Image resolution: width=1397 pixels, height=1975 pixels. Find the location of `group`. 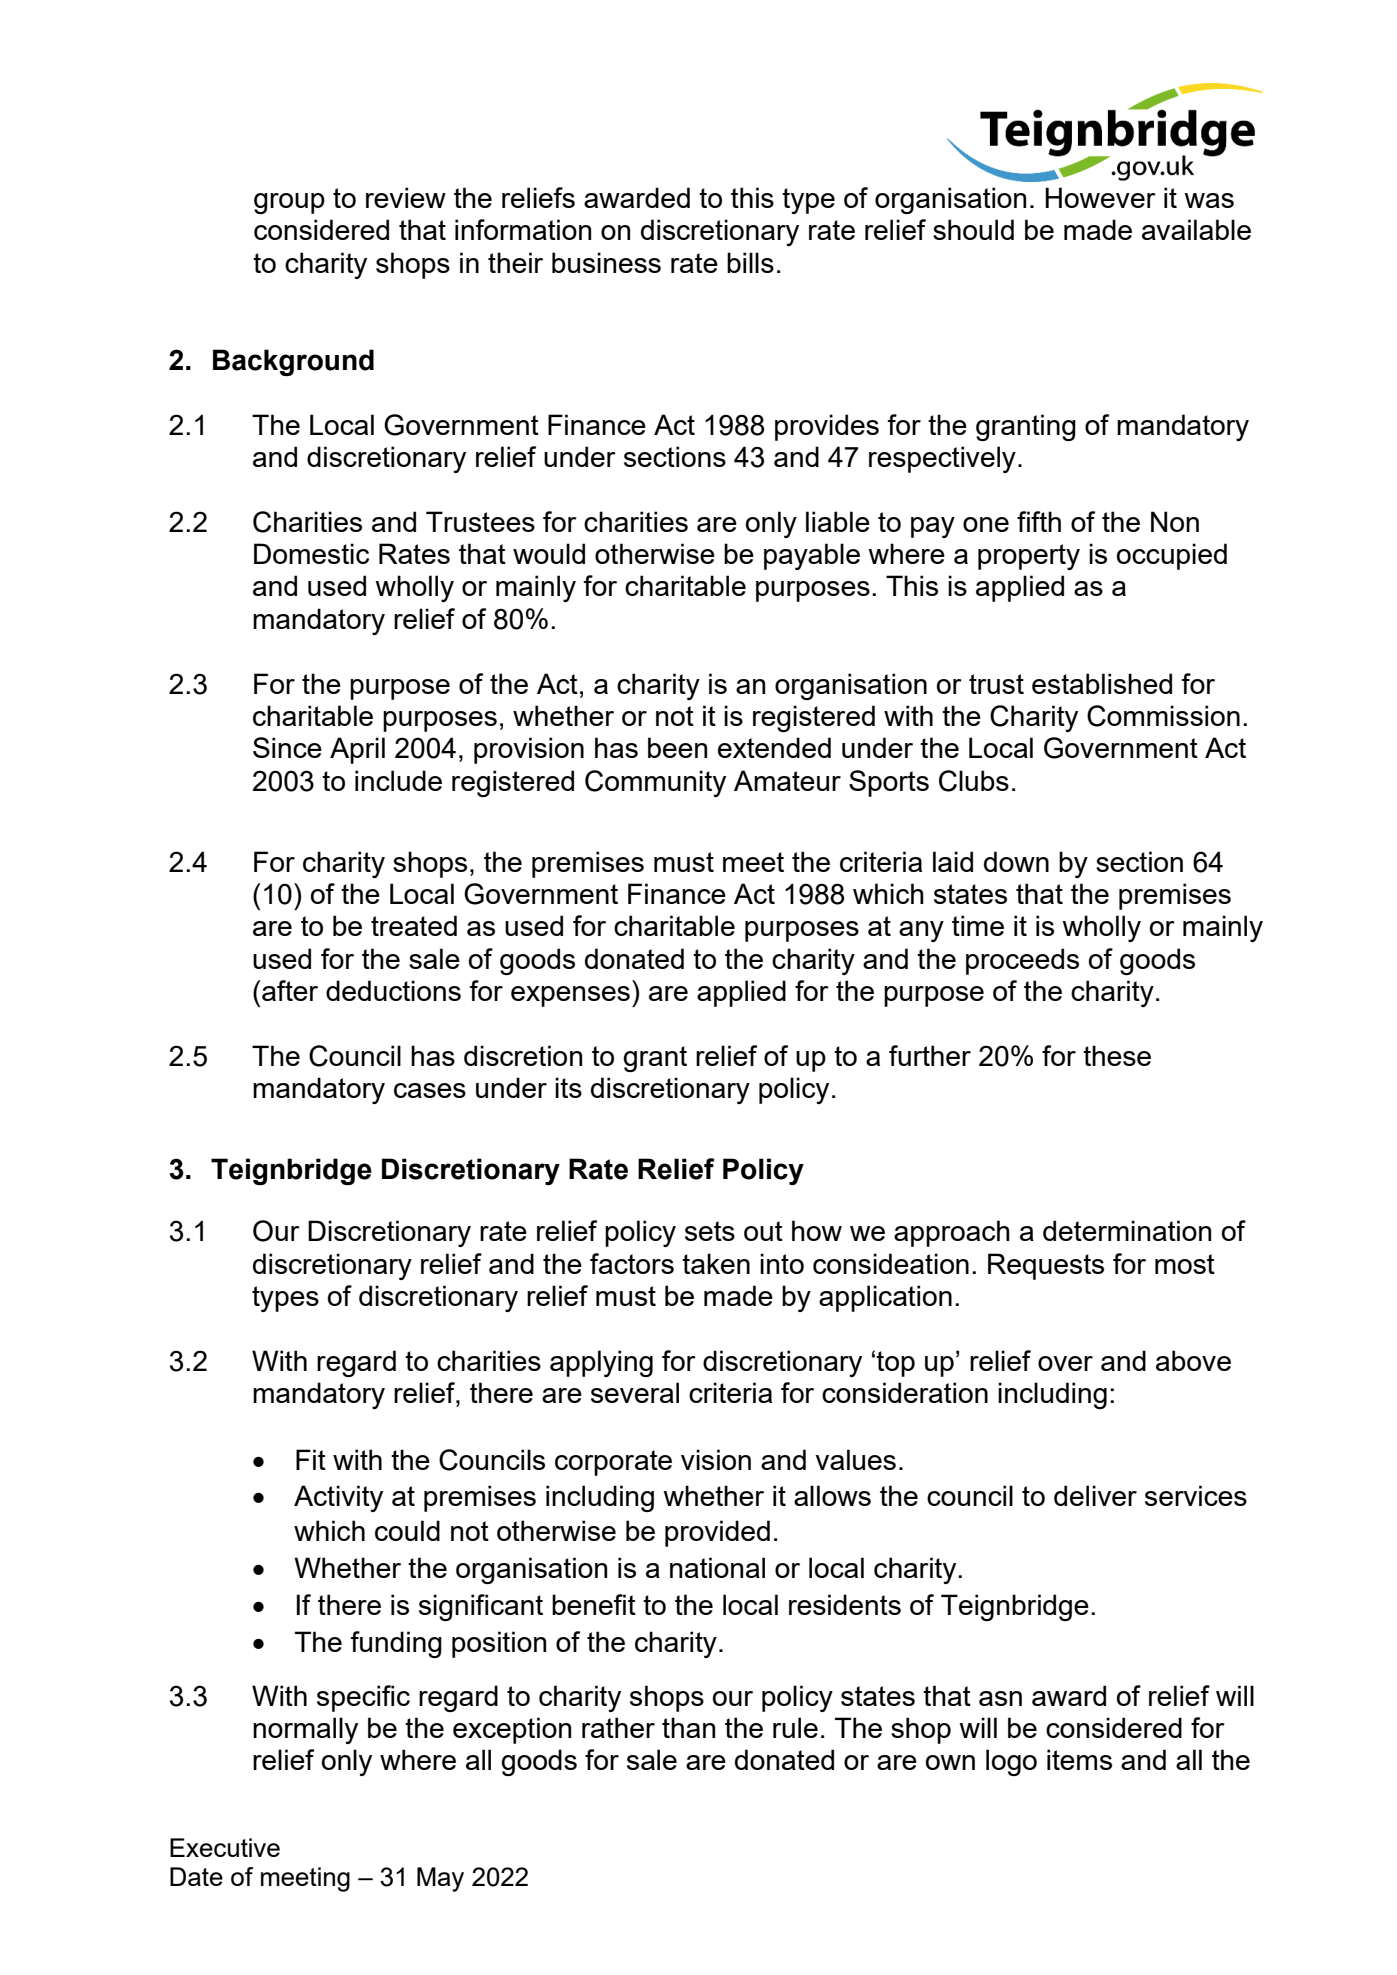

group is located at coordinates (289, 203).
